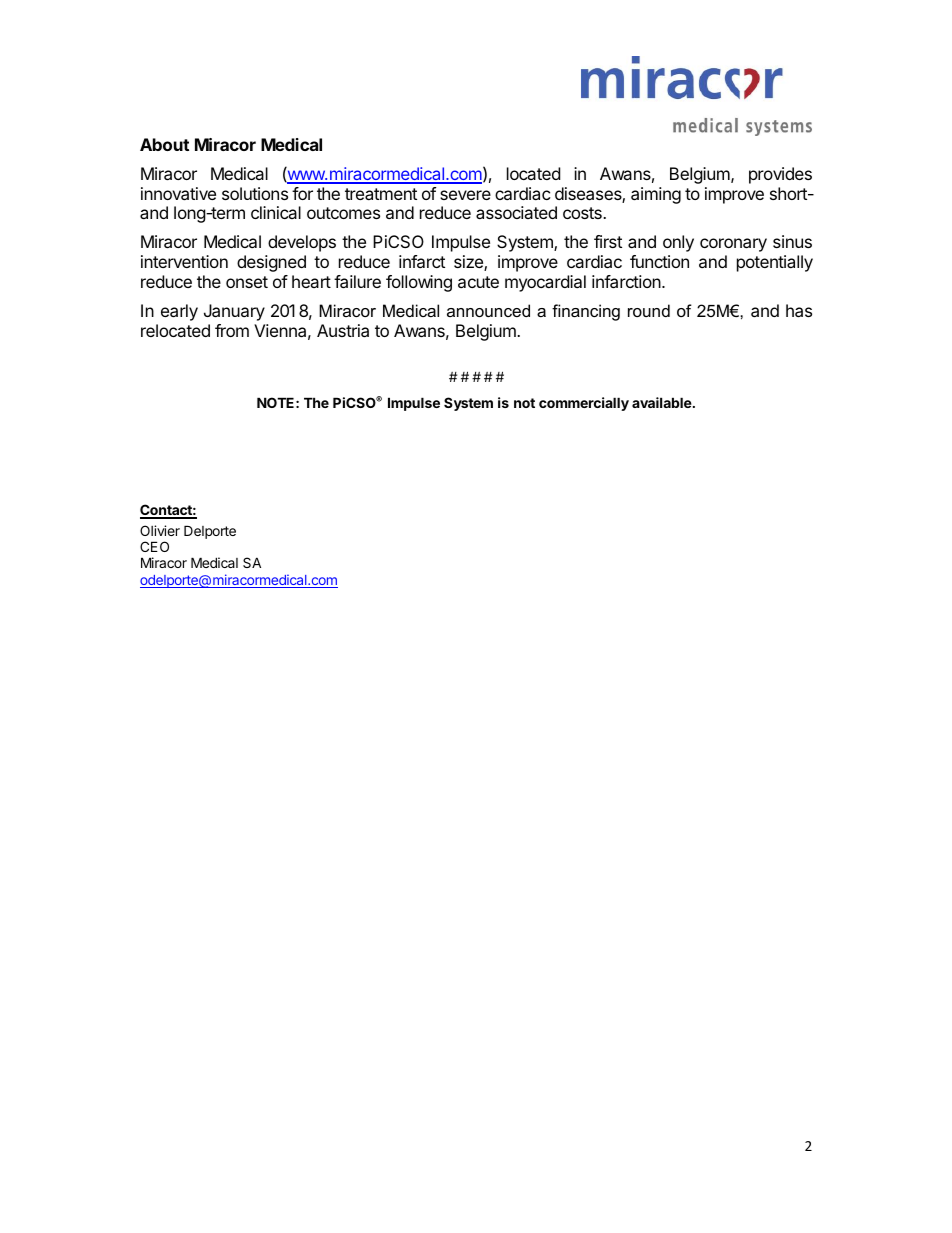 The width and height of the image is (952, 1233). What do you see at coordinates (584, 404) in the image?
I see `commercially` at bounding box center [584, 404].
